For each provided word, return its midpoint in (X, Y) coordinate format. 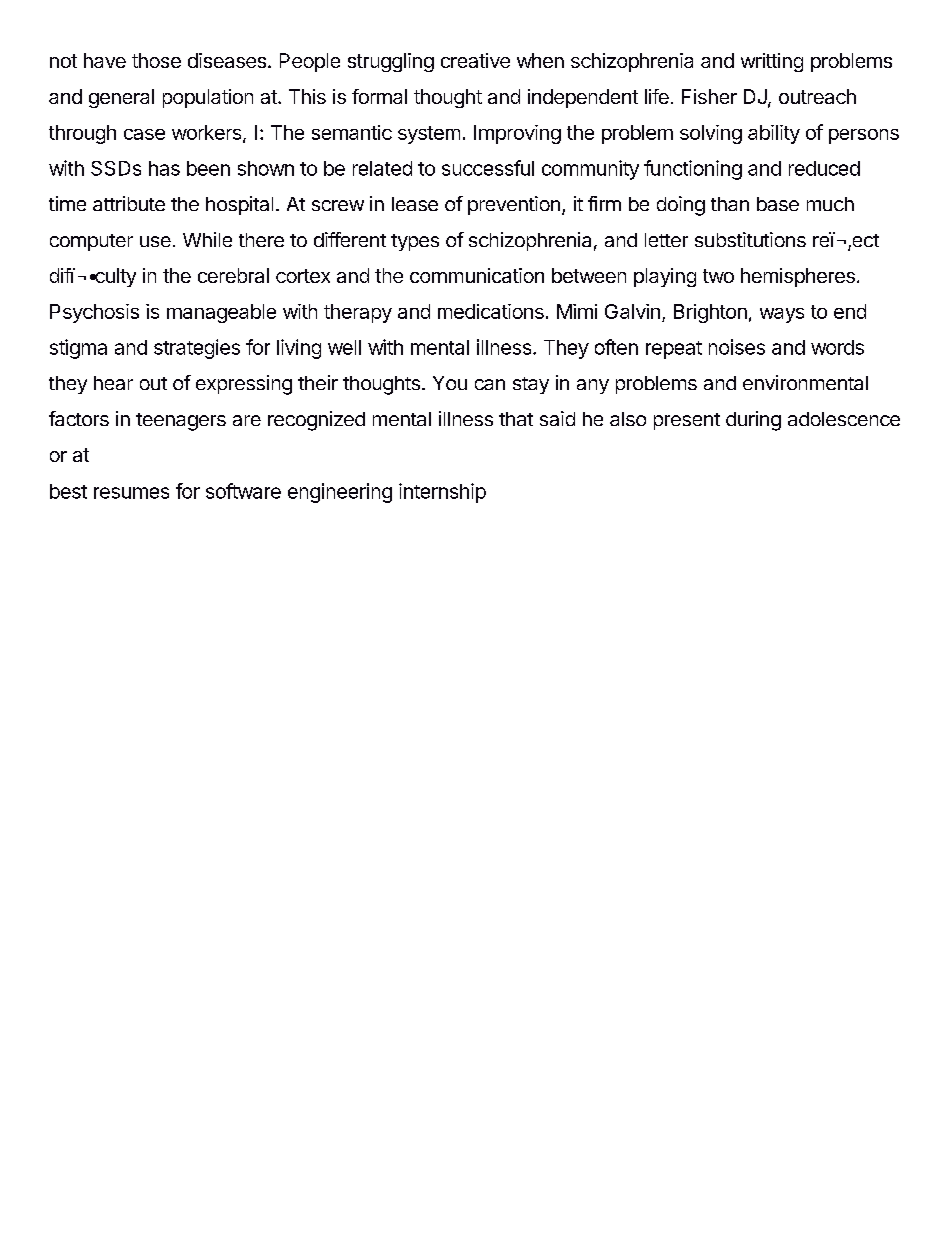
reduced (824, 168)
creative (475, 60)
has (164, 168)
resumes (131, 493)
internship (442, 493)
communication (477, 275)
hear (113, 383)
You (450, 383)
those (156, 60)
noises (737, 347)
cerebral (233, 275)
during (753, 421)
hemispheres (798, 277)
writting (772, 62)
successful (488, 168)
